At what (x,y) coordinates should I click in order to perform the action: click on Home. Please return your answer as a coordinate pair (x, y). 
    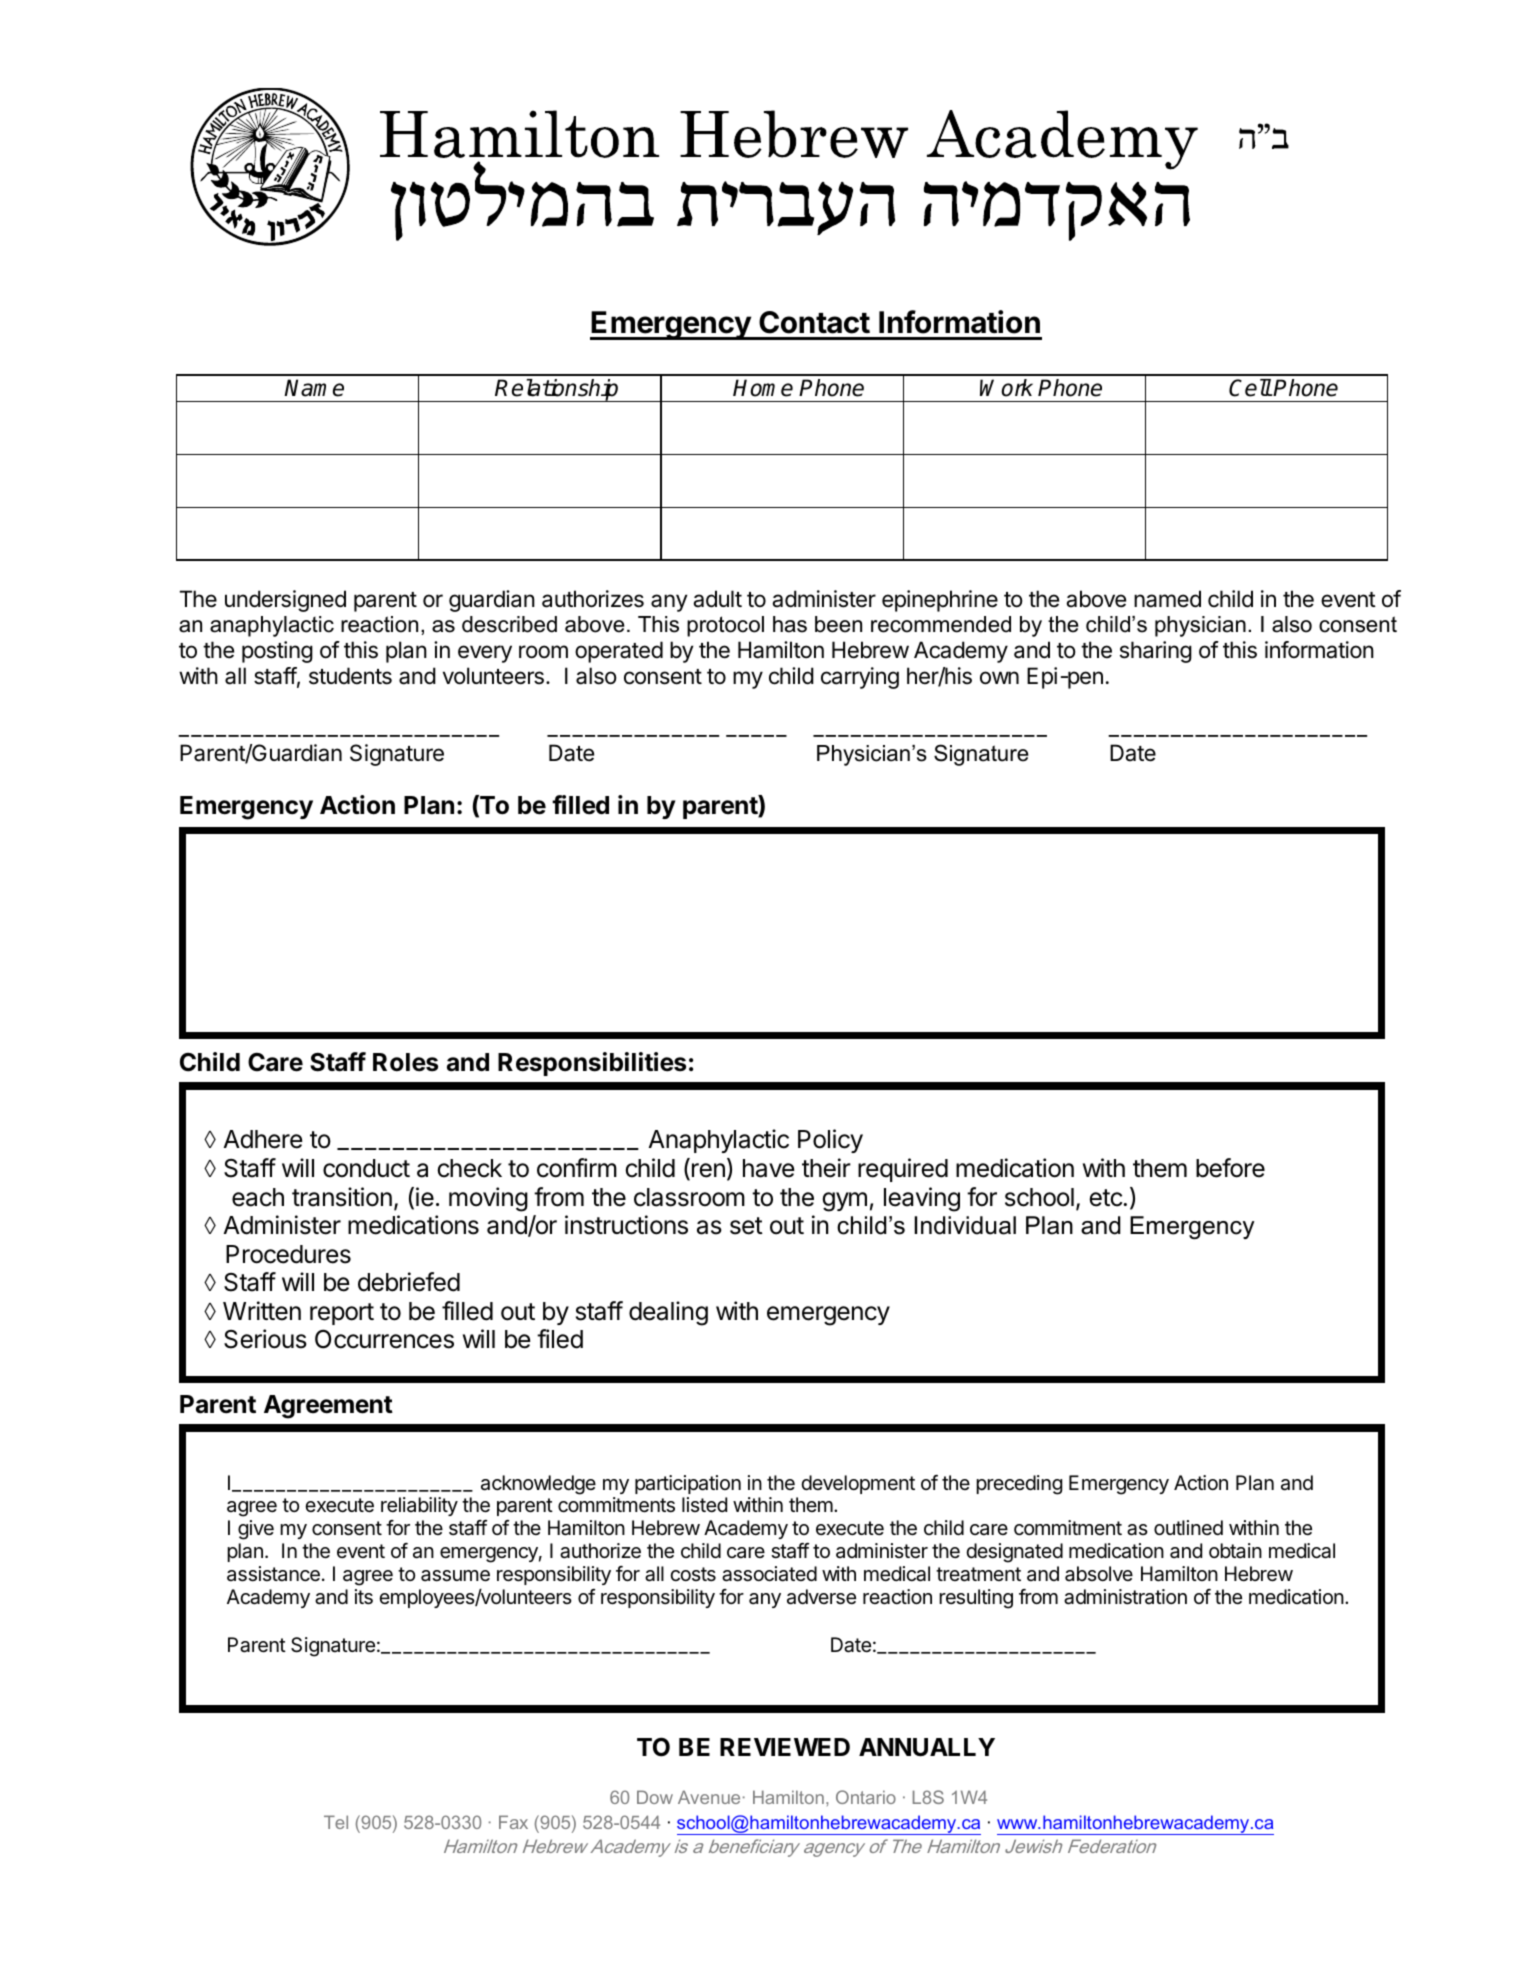
    Looking at the image, I should click on (763, 388).
